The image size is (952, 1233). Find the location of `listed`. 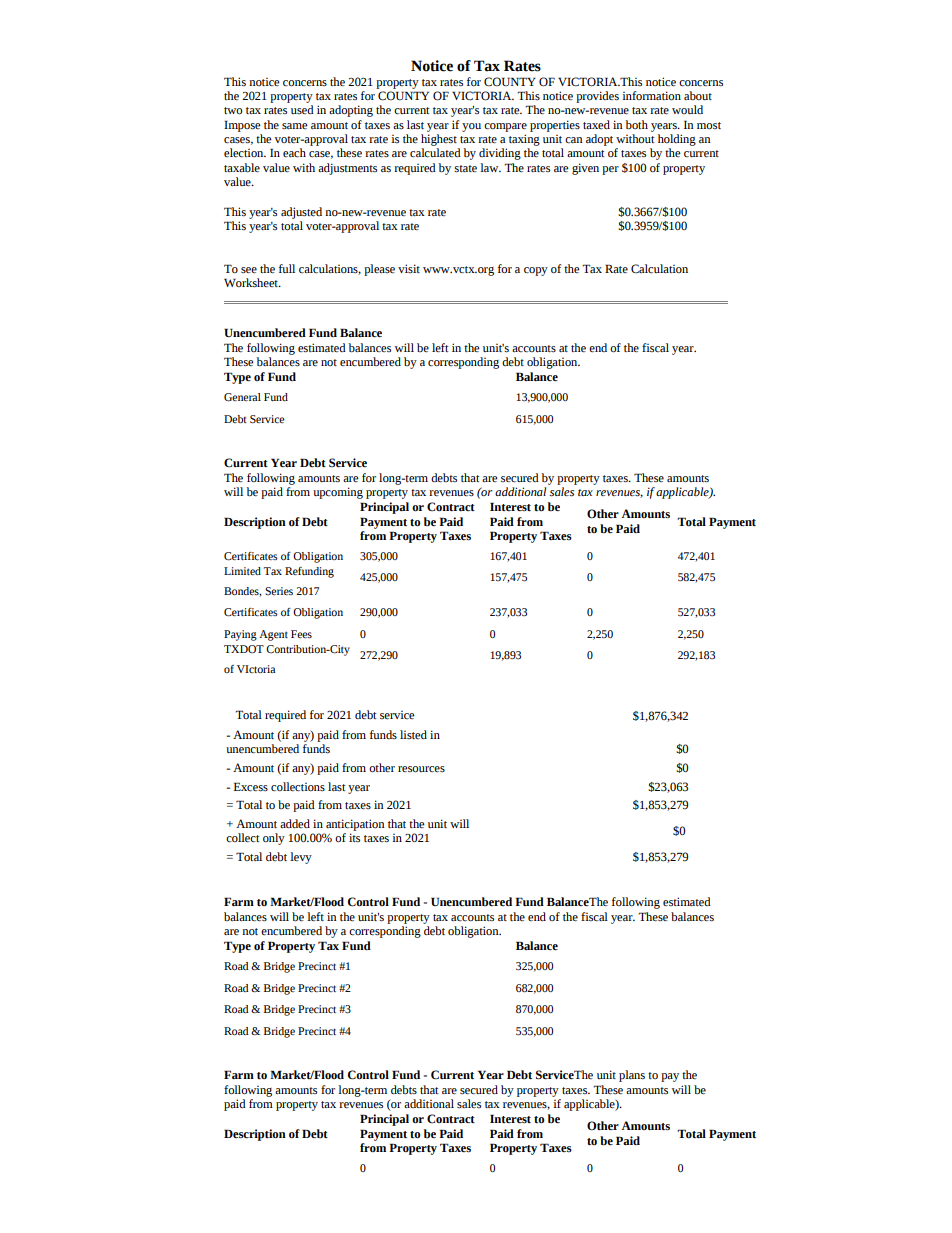

listed is located at coordinates (413, 734).
